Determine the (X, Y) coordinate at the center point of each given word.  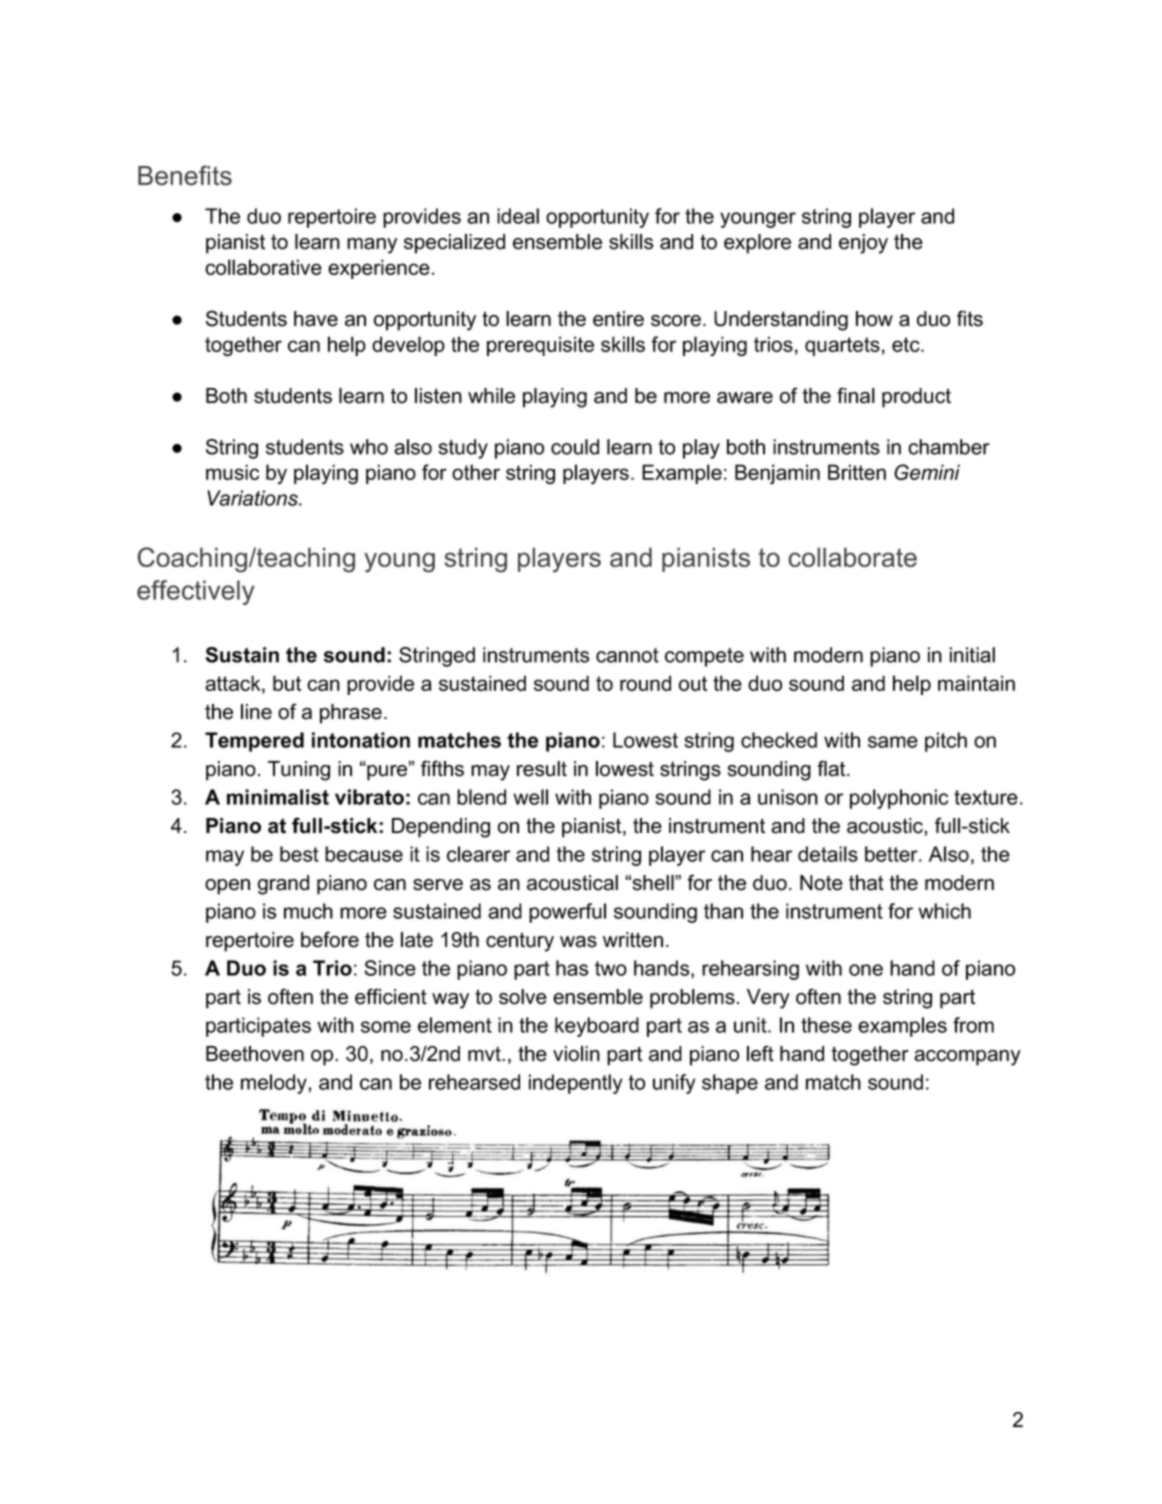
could (575, 447)
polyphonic (899, 799)
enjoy (863, 244)
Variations (253, 498)
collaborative (263, 267)
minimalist (278, 797)
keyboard (597, 1027)
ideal (518, 216)
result (542, 769)
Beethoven (255, 1054)
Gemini (927, 472)
